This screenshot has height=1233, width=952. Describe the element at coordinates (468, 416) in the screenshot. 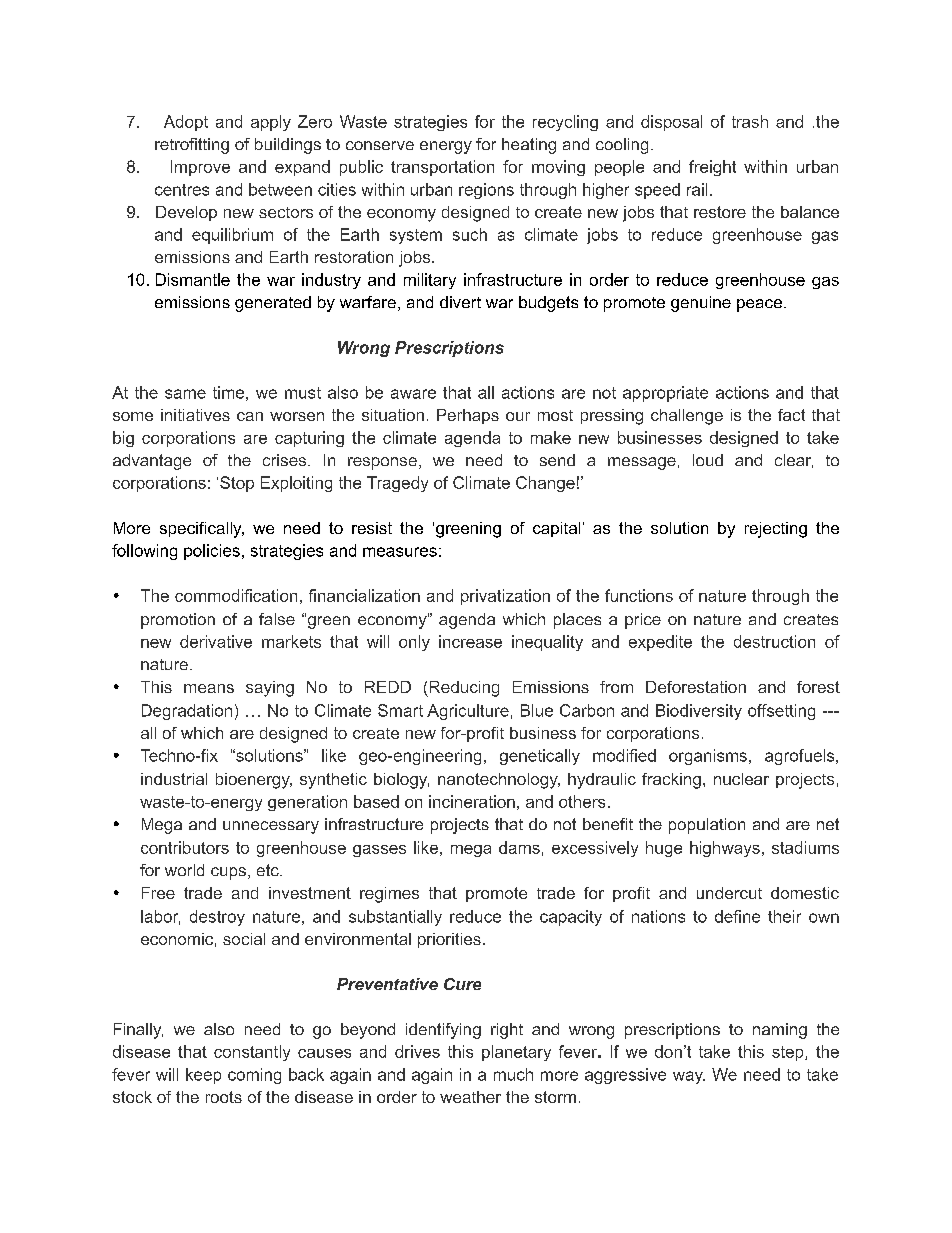

I see `Perhaps` at that location.
